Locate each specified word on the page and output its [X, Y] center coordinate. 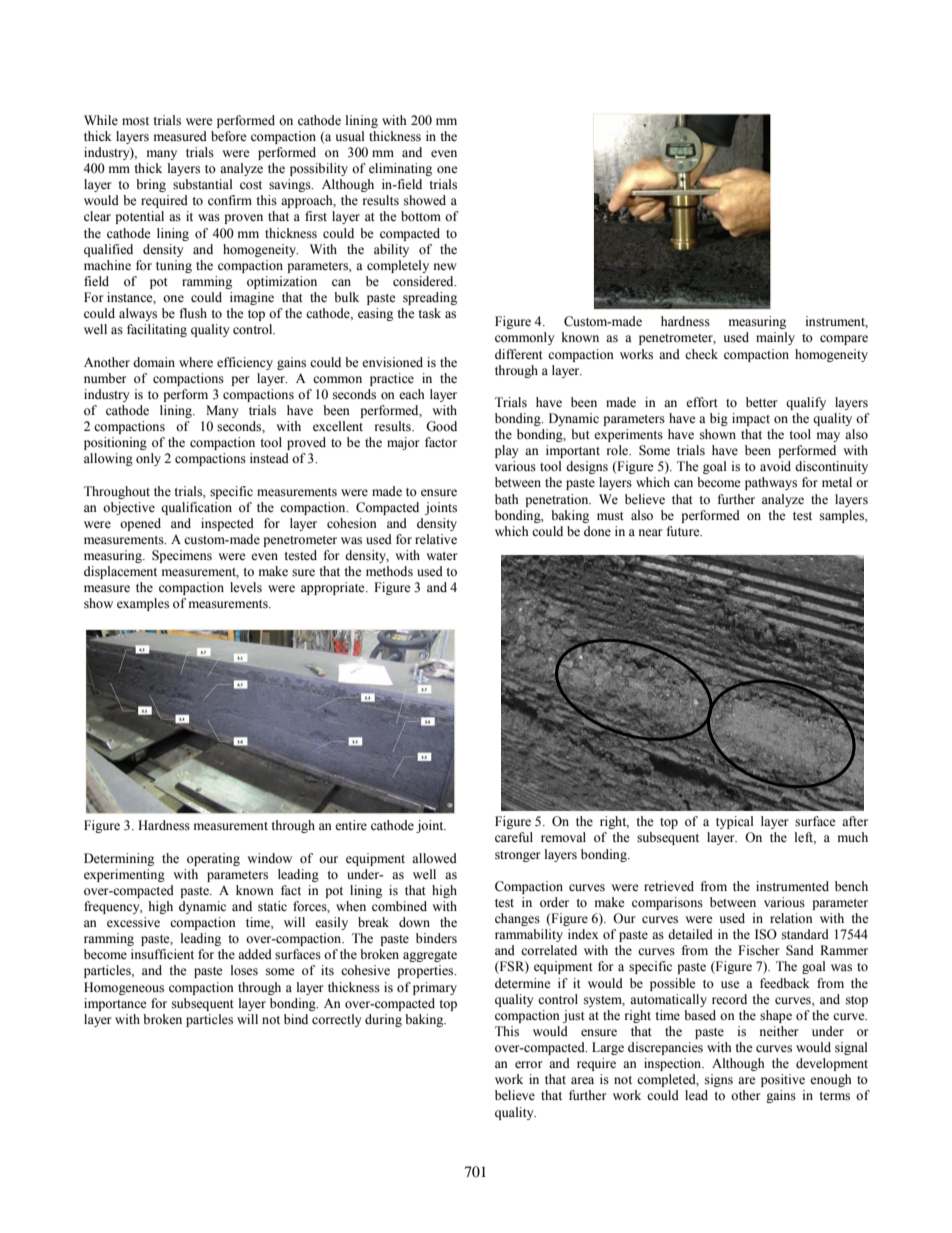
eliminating [400, 169]
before [229, 136]
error [528, 1064]
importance [115, 1004]
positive [783, 1080]
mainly [775, 338]
